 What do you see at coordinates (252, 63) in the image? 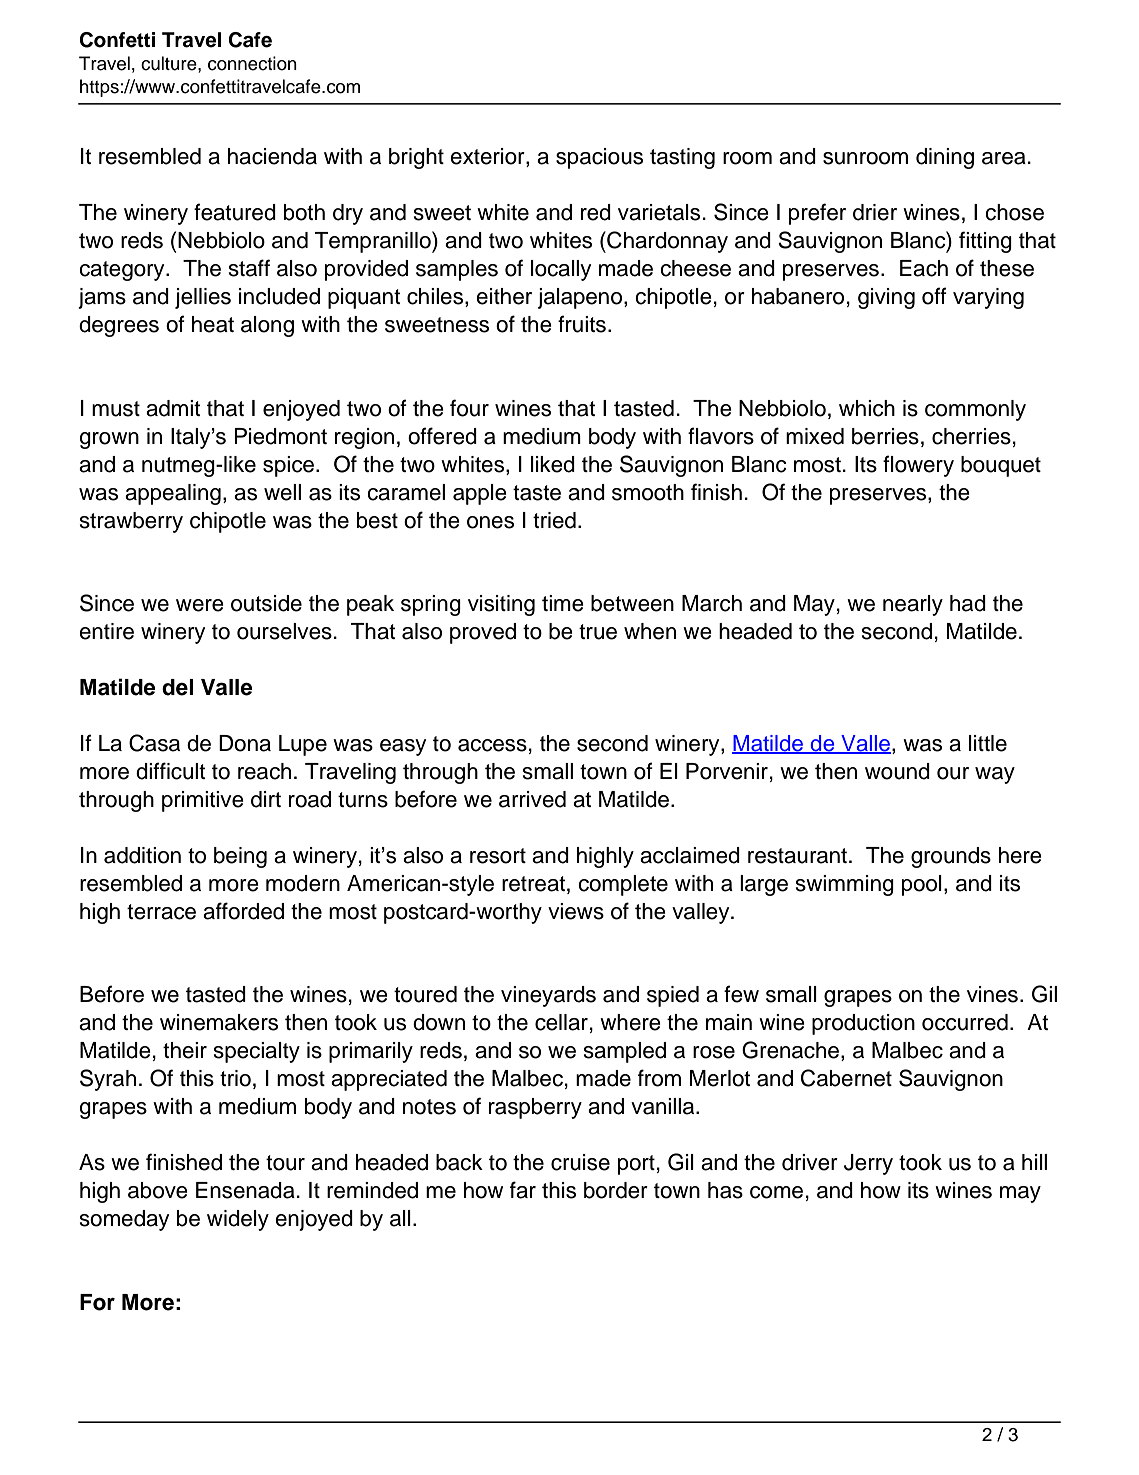
I see `connection` at bounding box center [252, 63].
